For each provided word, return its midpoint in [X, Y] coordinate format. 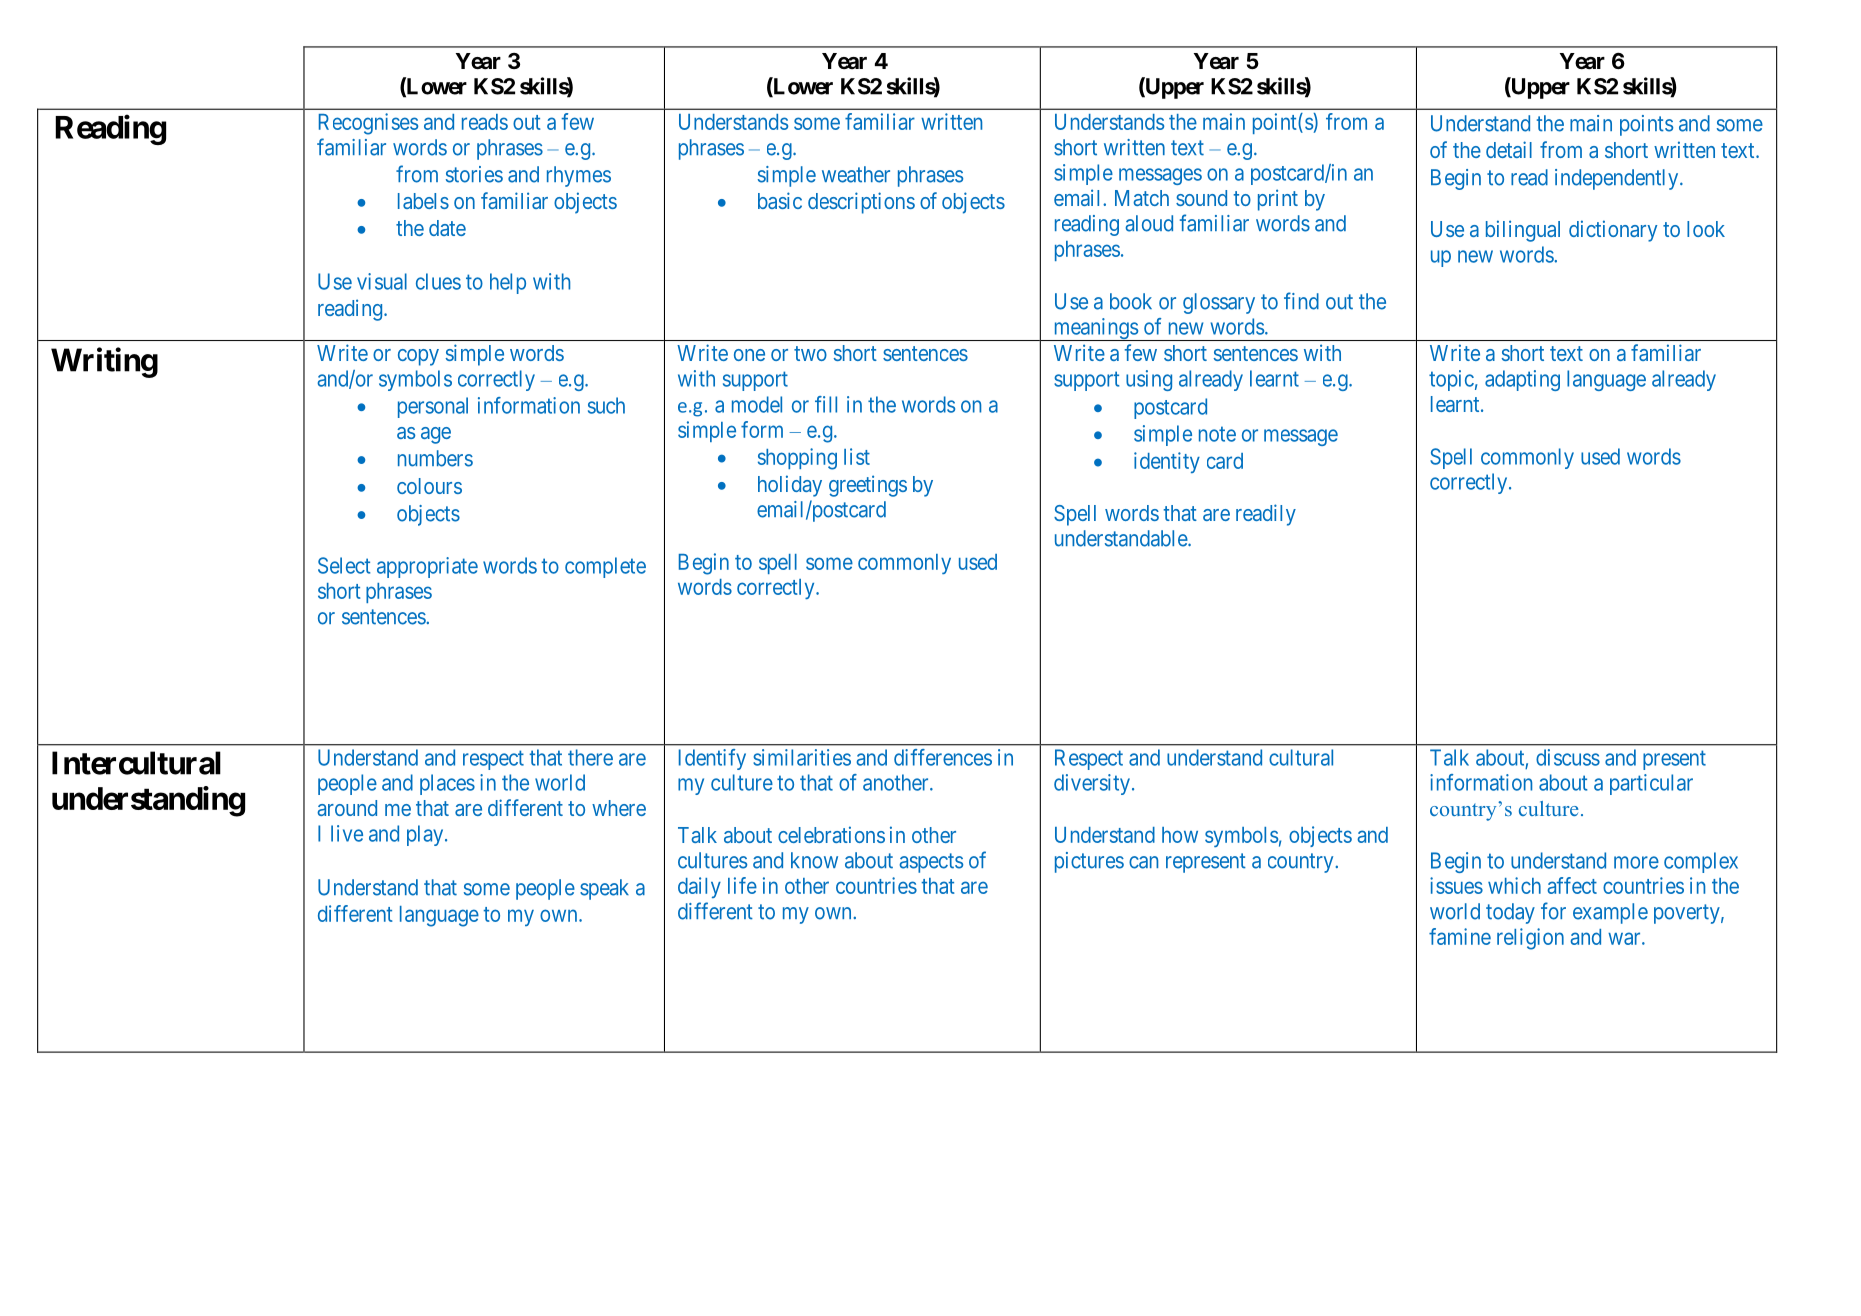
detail [1509, 149]
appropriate [427, 567]
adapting [1522, 380]
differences [943, 757]
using [1149, 380]
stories [474, 174]
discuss [1568, 757]
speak [604, 889]
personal [433, 407]
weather [856, 174]
